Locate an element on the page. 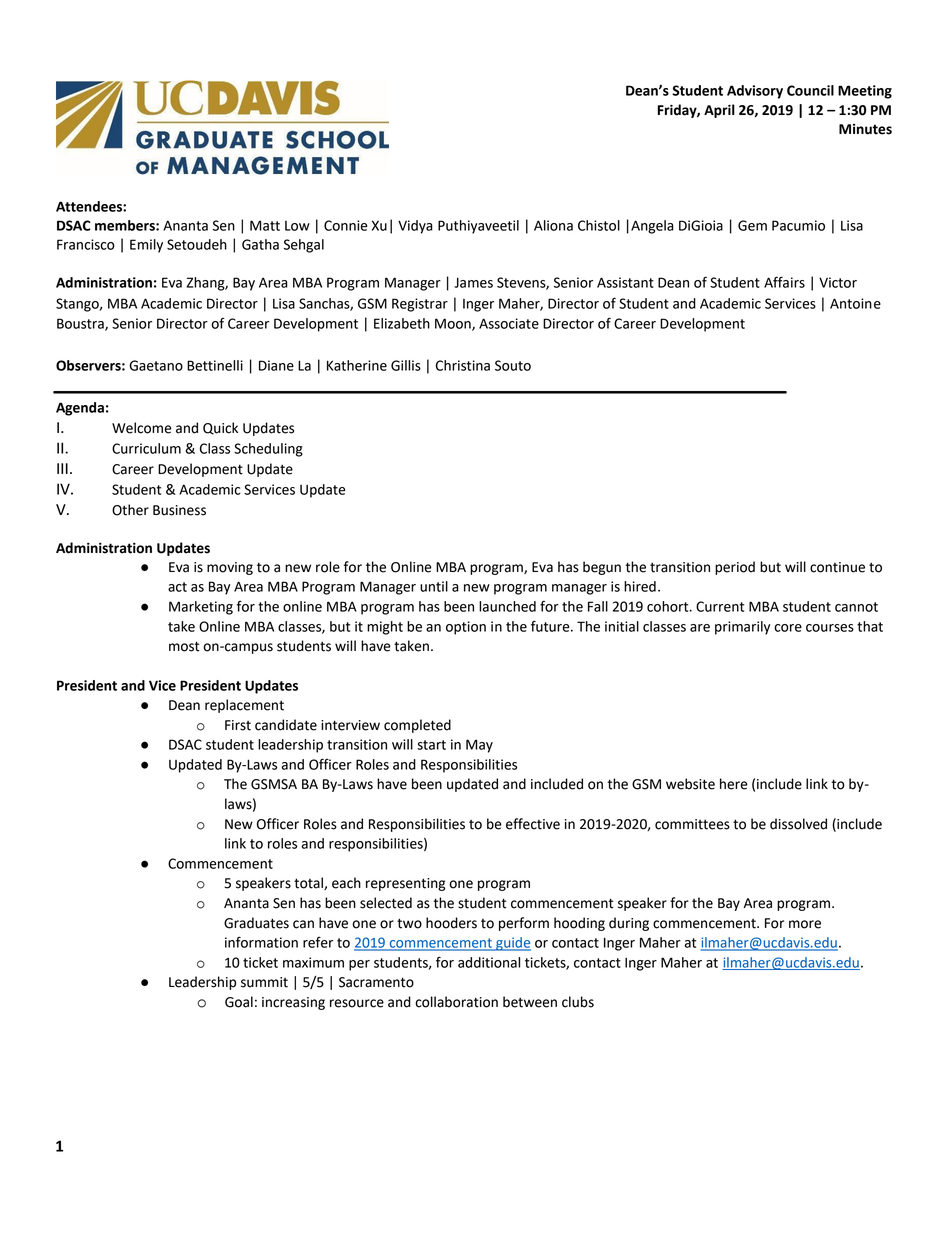  most is located at coordinates (184, 646).
